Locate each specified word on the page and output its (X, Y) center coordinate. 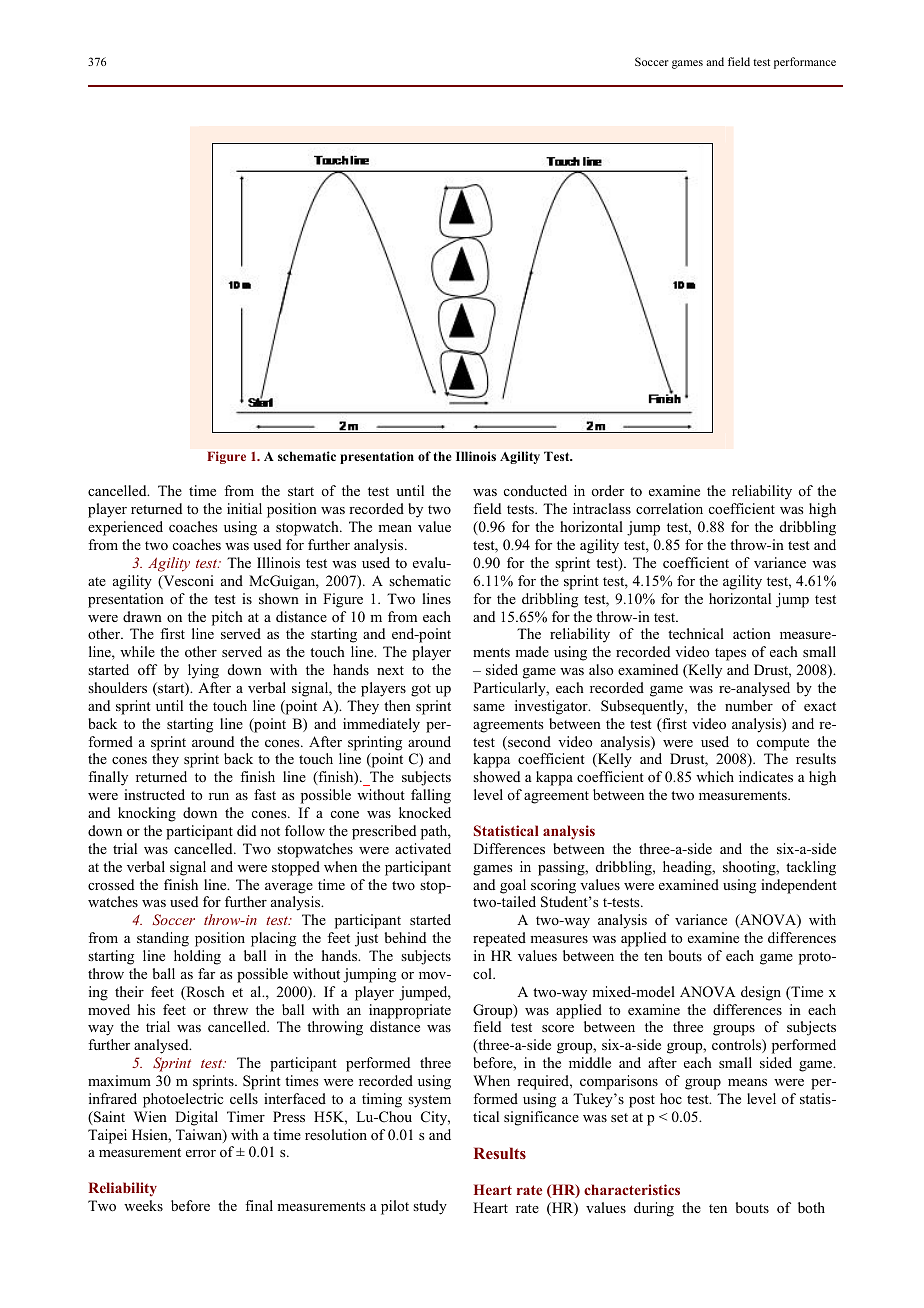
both (811, 1207)
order (608, 490)
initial (244, 508)
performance (805, 63)
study (430, 1207)
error (201, 1153)
